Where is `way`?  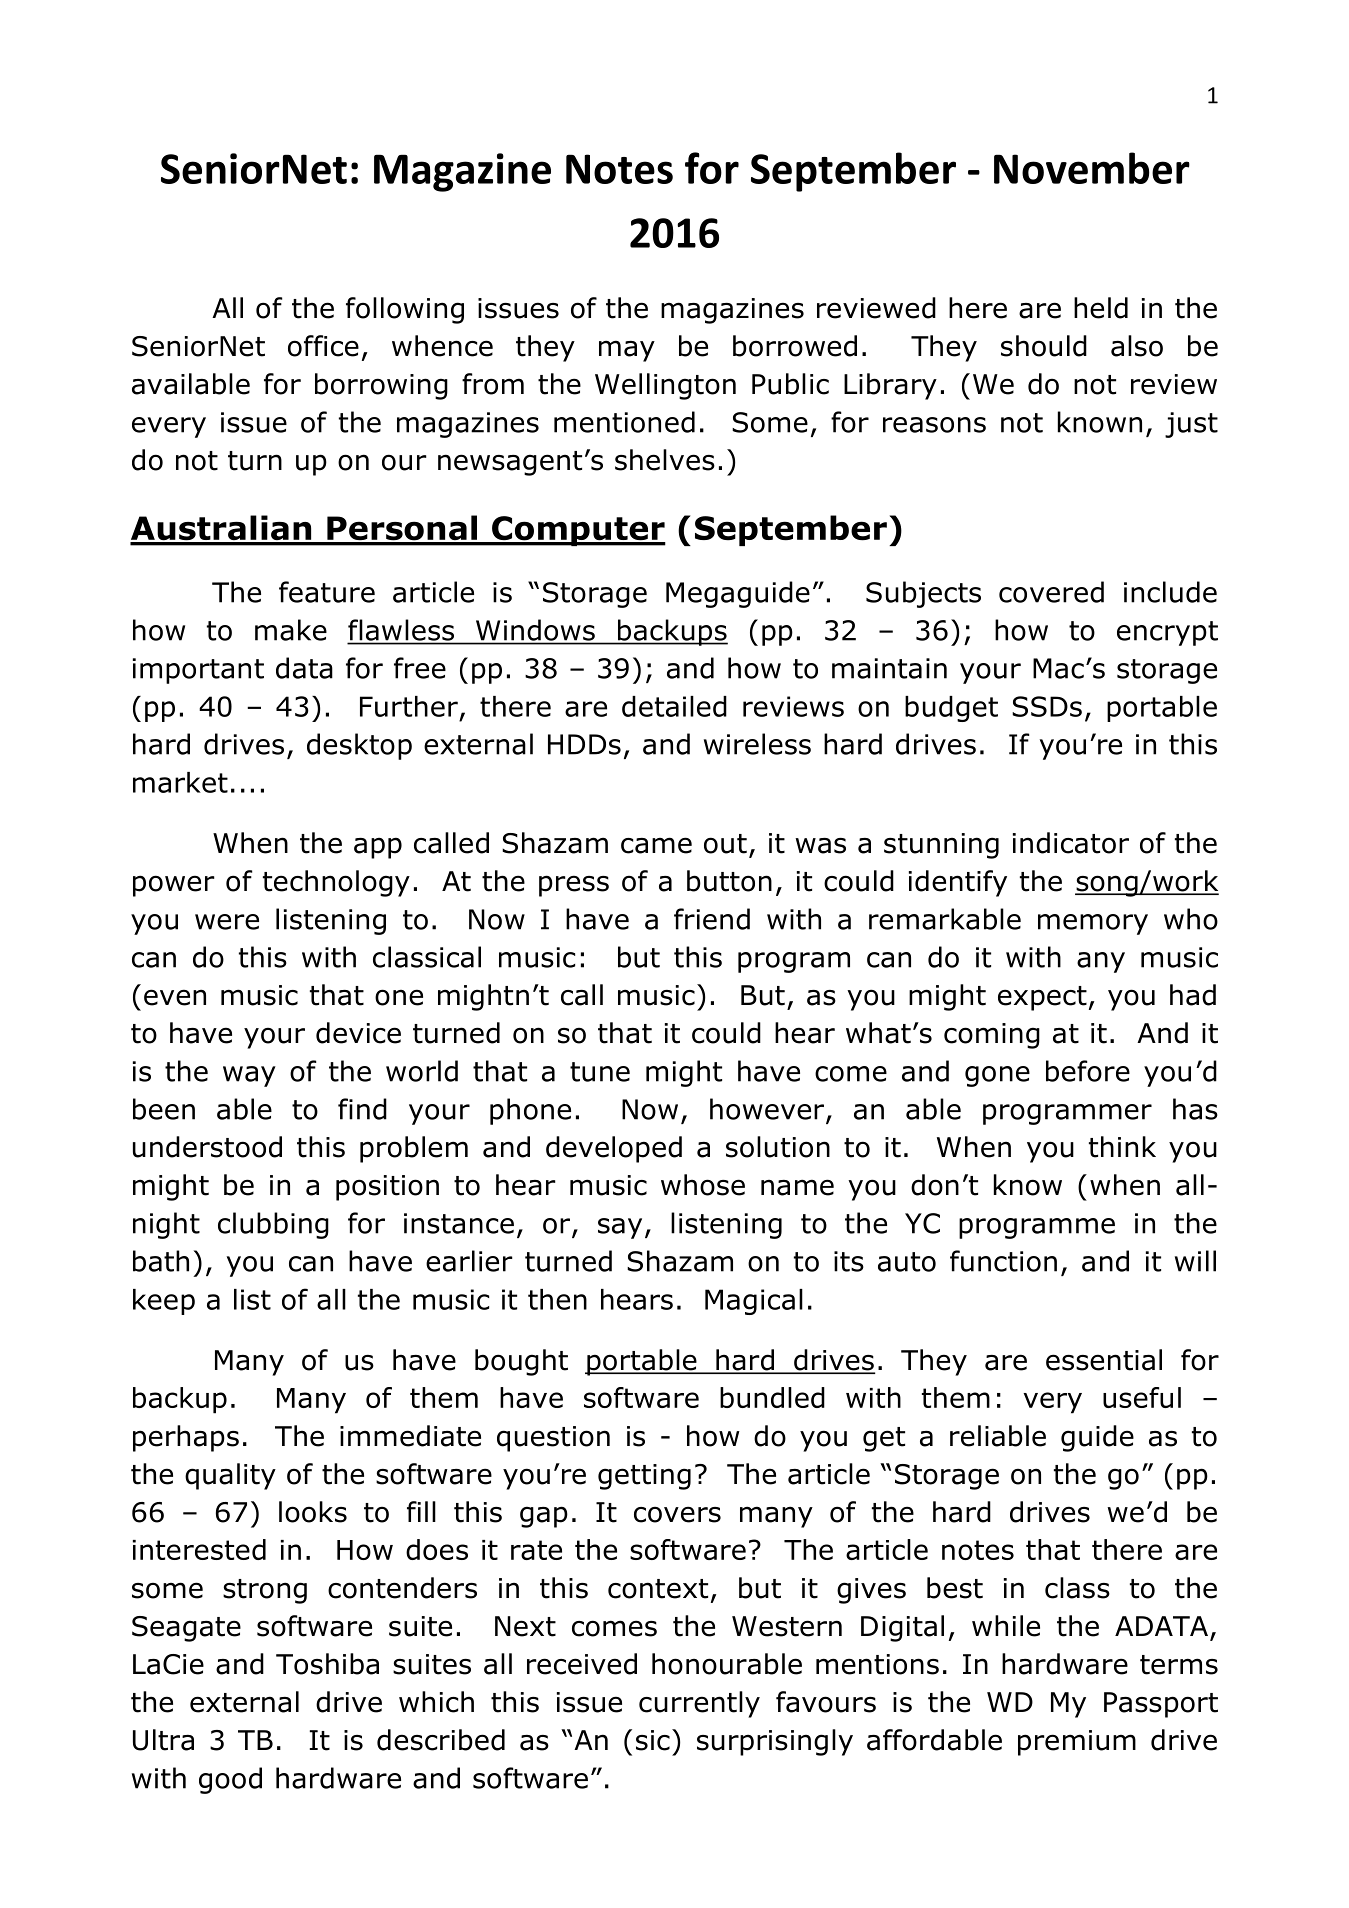 way is located at coordinates (249, 1076).
